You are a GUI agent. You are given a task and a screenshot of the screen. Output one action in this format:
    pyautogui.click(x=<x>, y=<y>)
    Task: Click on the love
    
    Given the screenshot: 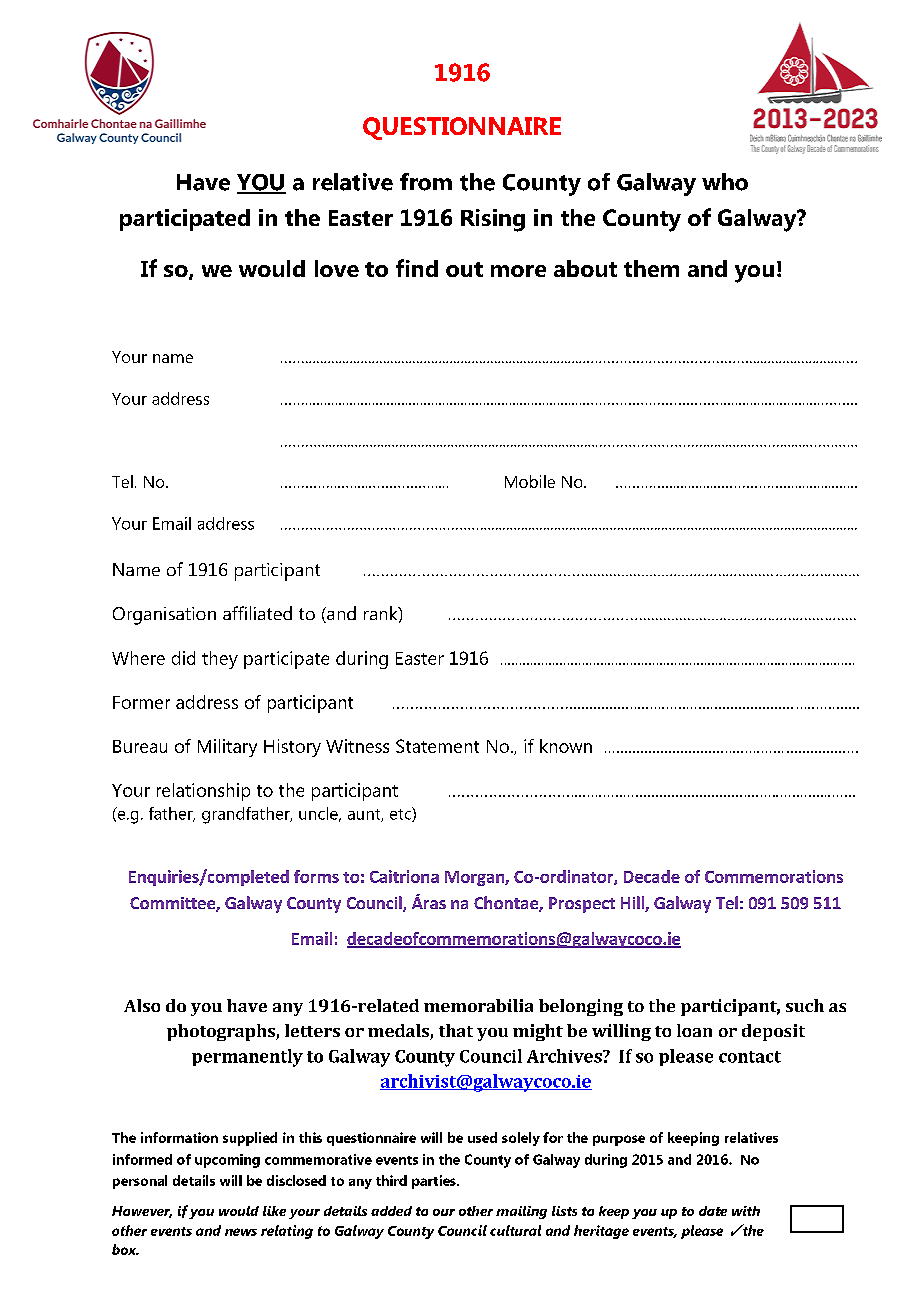 What is the action you would take?
    pyautogui.click(x=337, y=268)
